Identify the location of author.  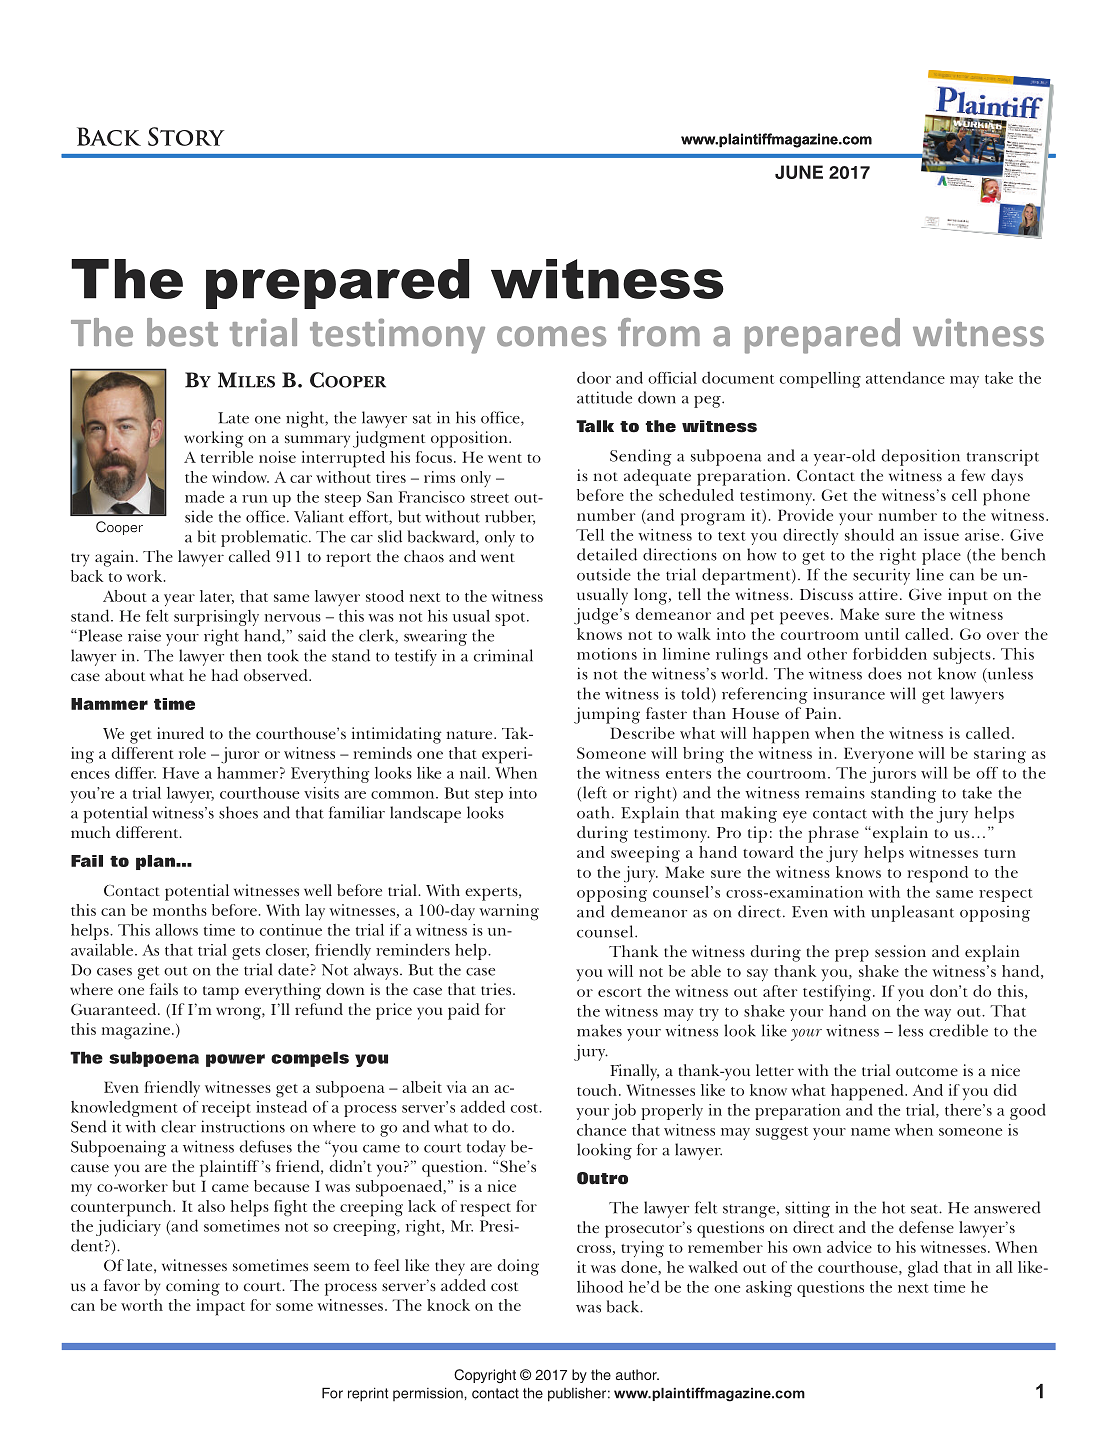
(637, 1374).
